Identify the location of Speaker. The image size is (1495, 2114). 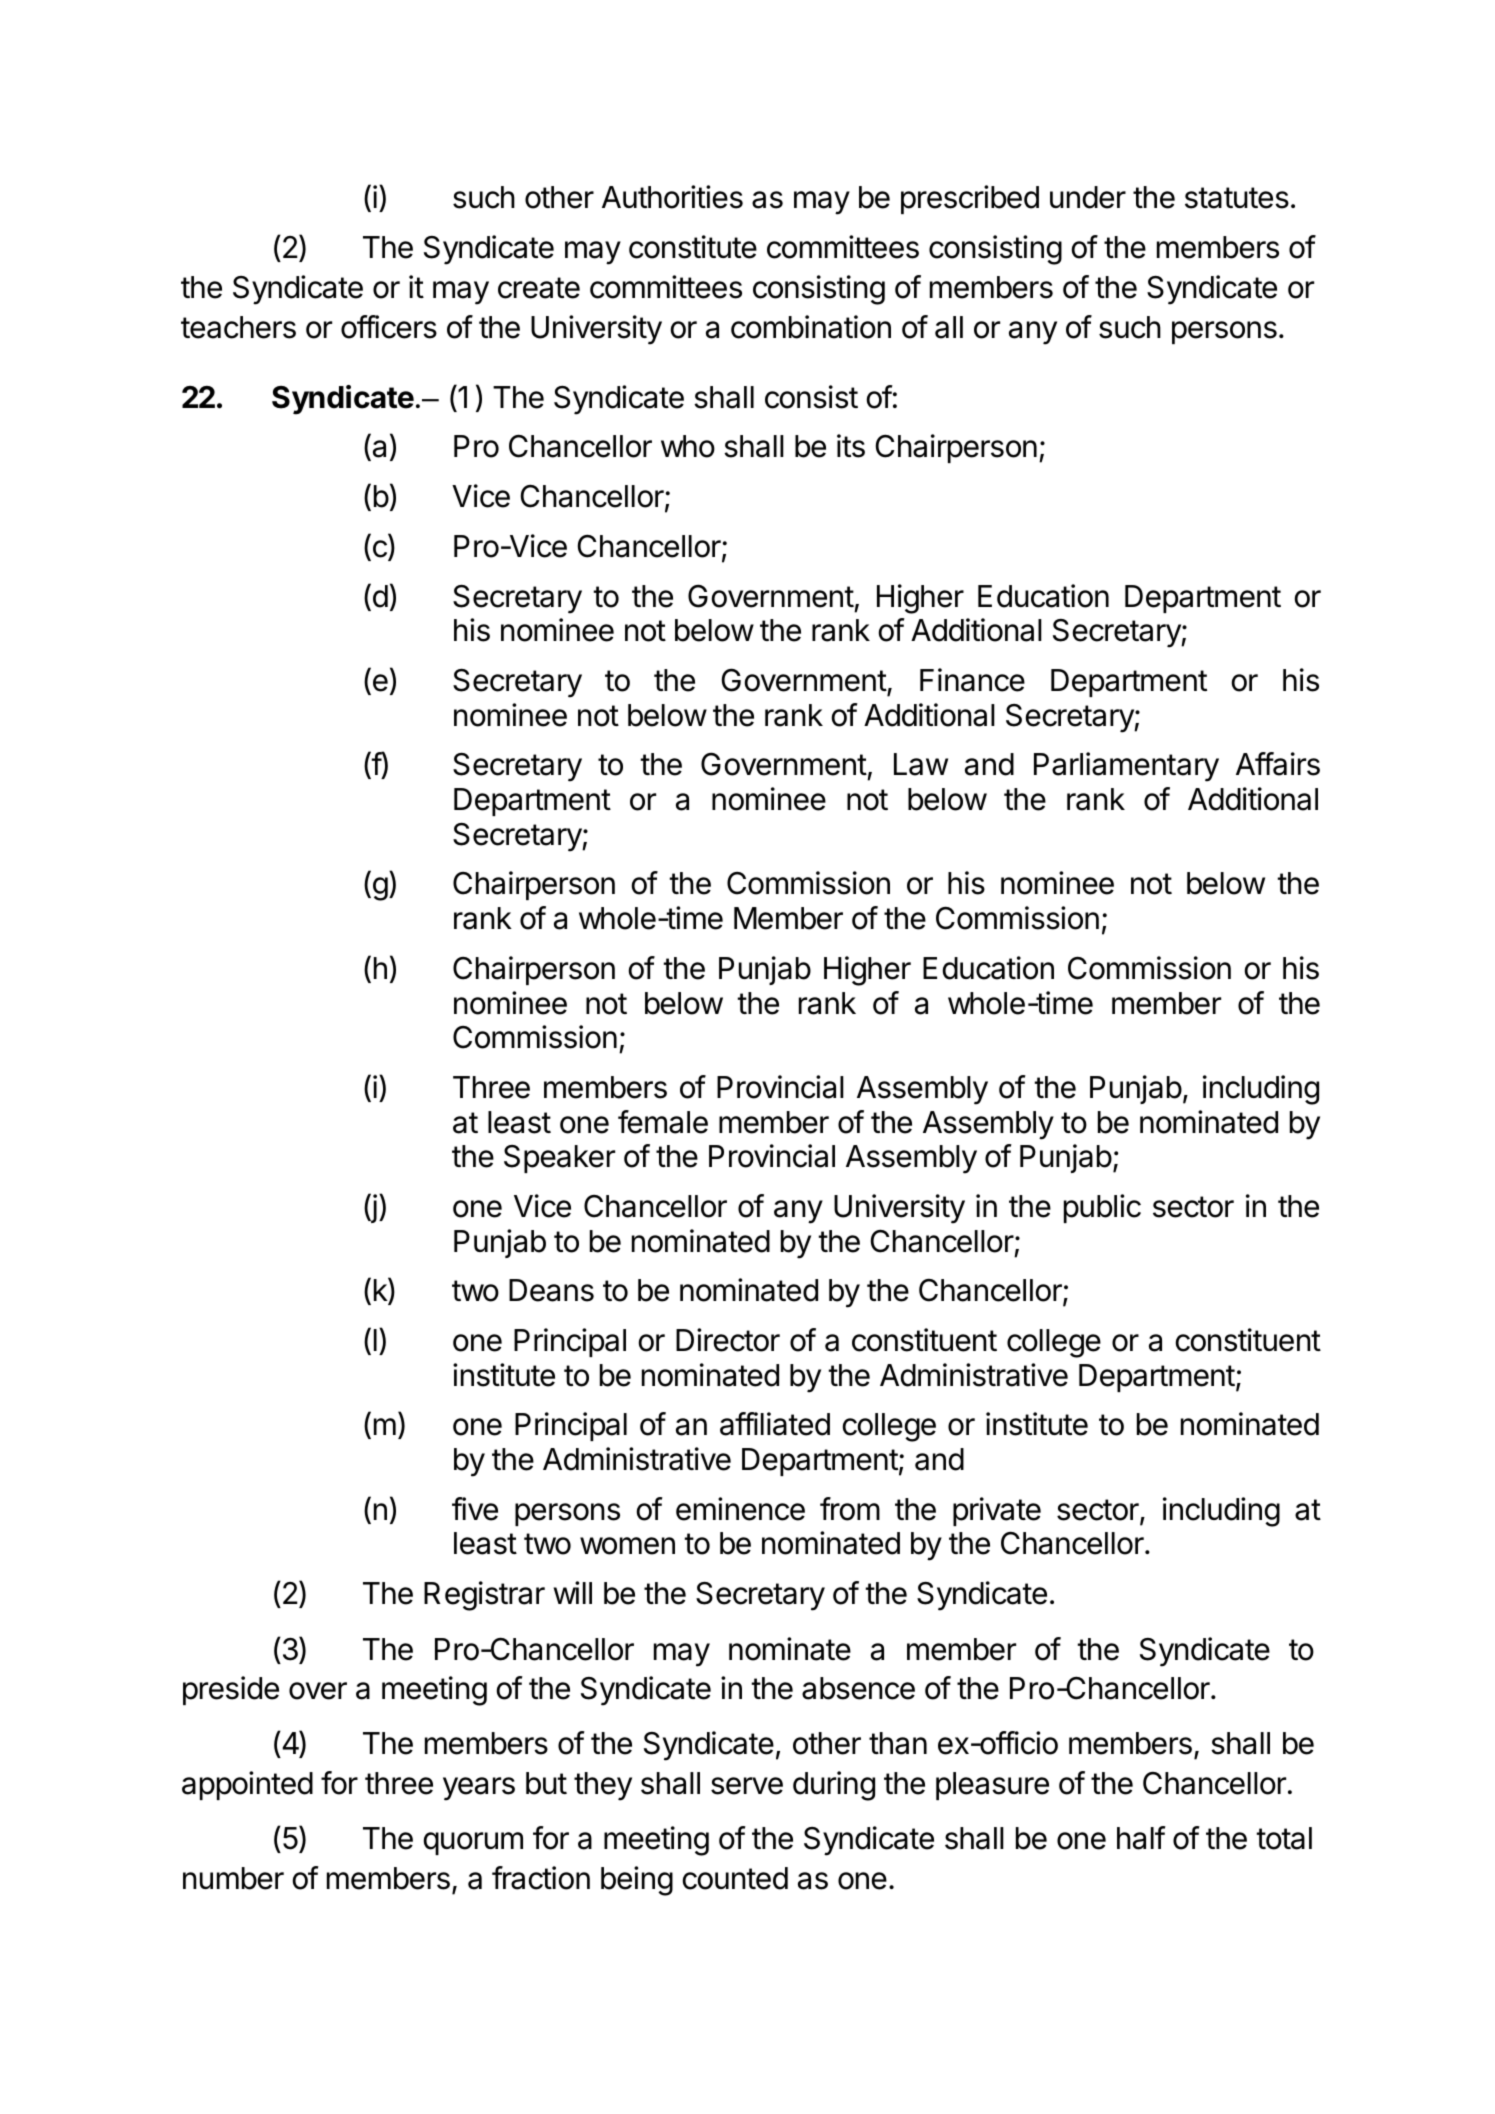
(559, 1159).
